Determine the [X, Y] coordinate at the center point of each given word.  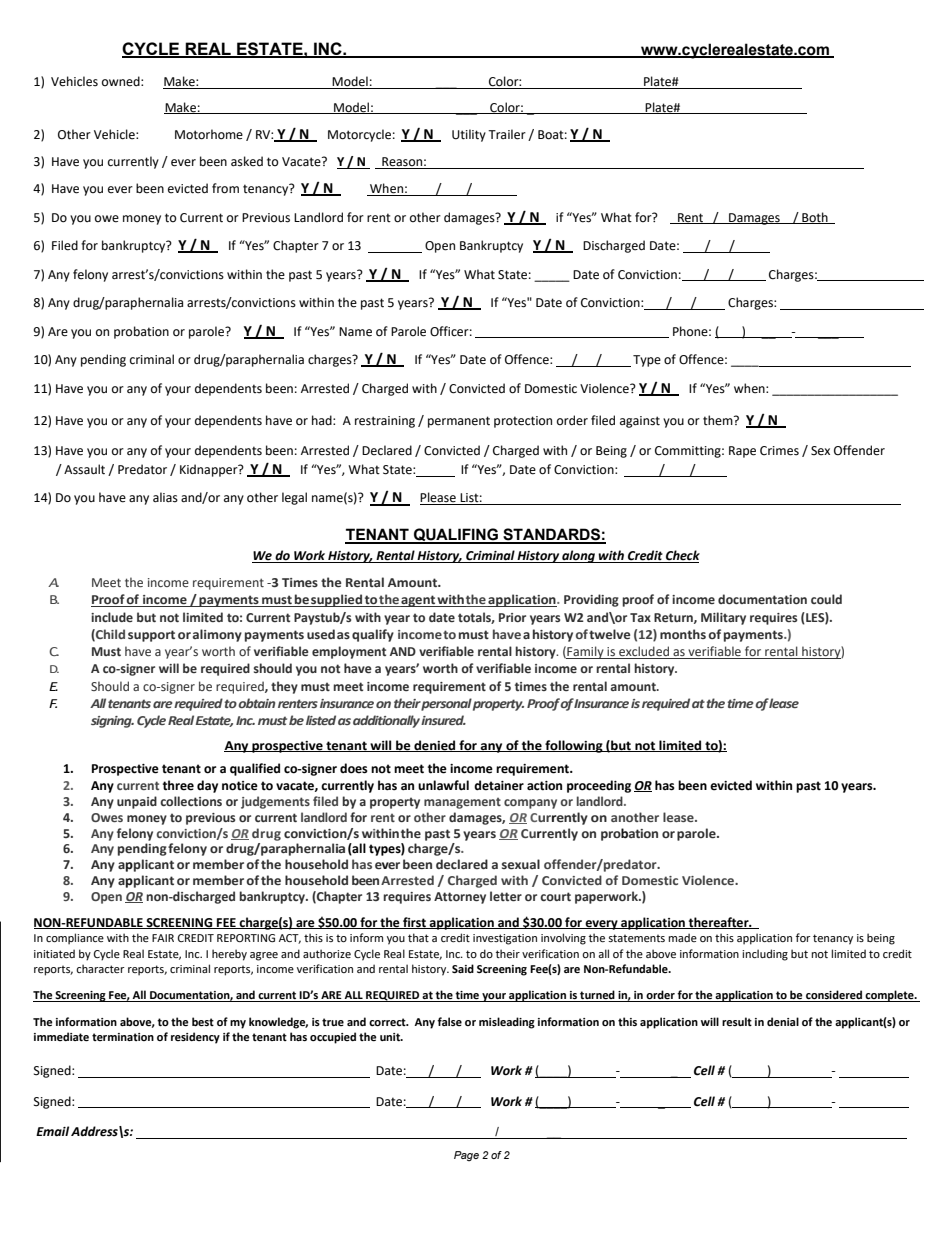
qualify [373, 635]
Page [466, 1156]
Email [52, 1131]
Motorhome [209, 134]
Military [723, 618]
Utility [469, 135]
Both [815, 218]
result [737, 1021]
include [112, 617]
